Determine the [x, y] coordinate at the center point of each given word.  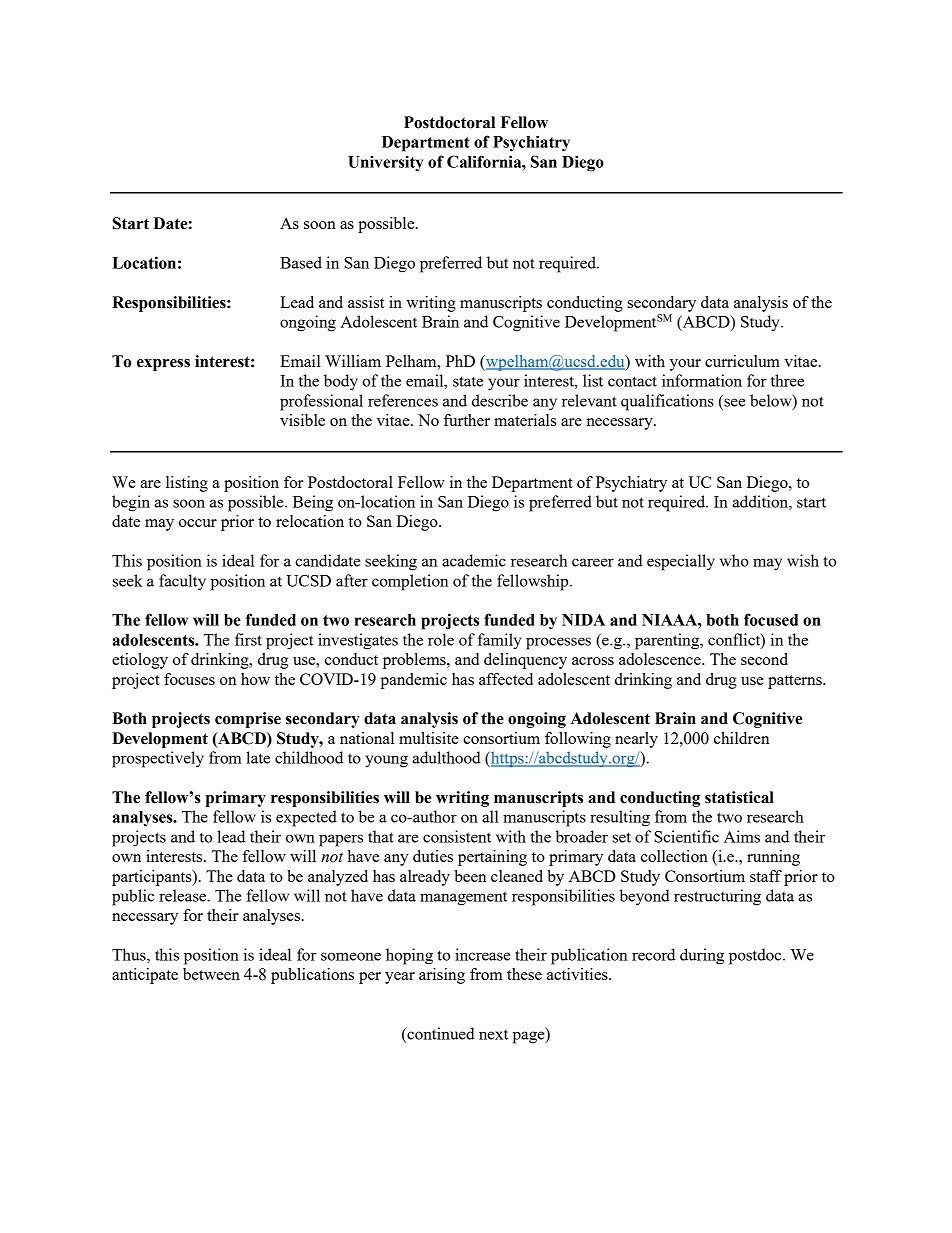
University [385, 163]
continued [440, 1034]
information [702, 380]
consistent [457, 836]
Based [301, 262]
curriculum [742, 361]
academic [474, 560]
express [163, 365]
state [468, 381]
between [211, 974]
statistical [739, 797]
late [258, 757]
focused [771, 619]
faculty [182, 582]
